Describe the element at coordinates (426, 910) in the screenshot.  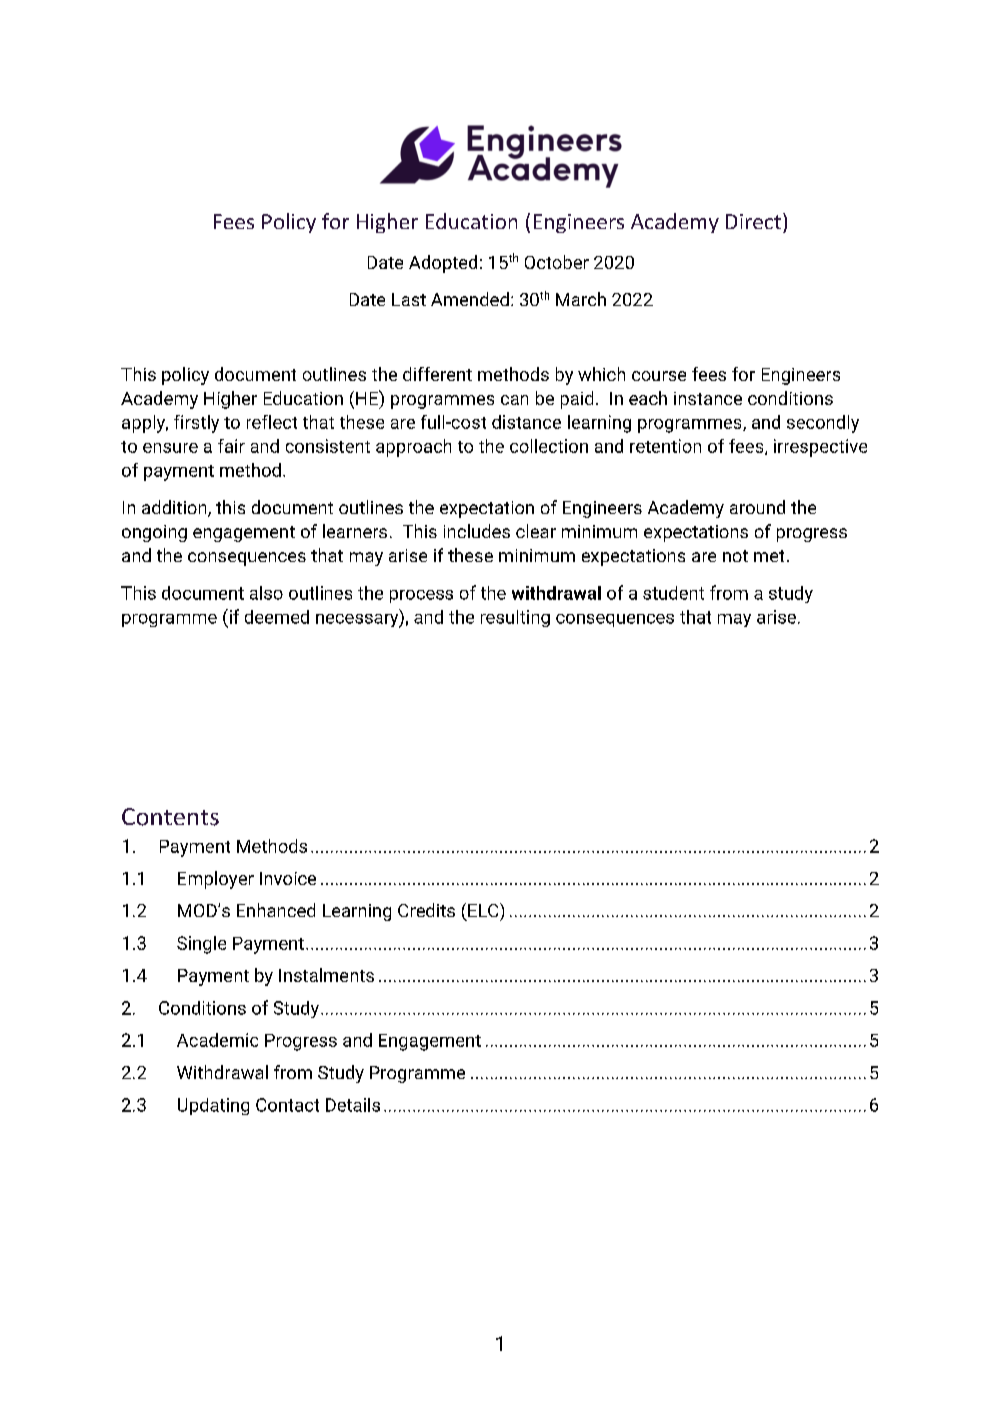
I see `Credits` at that location.
